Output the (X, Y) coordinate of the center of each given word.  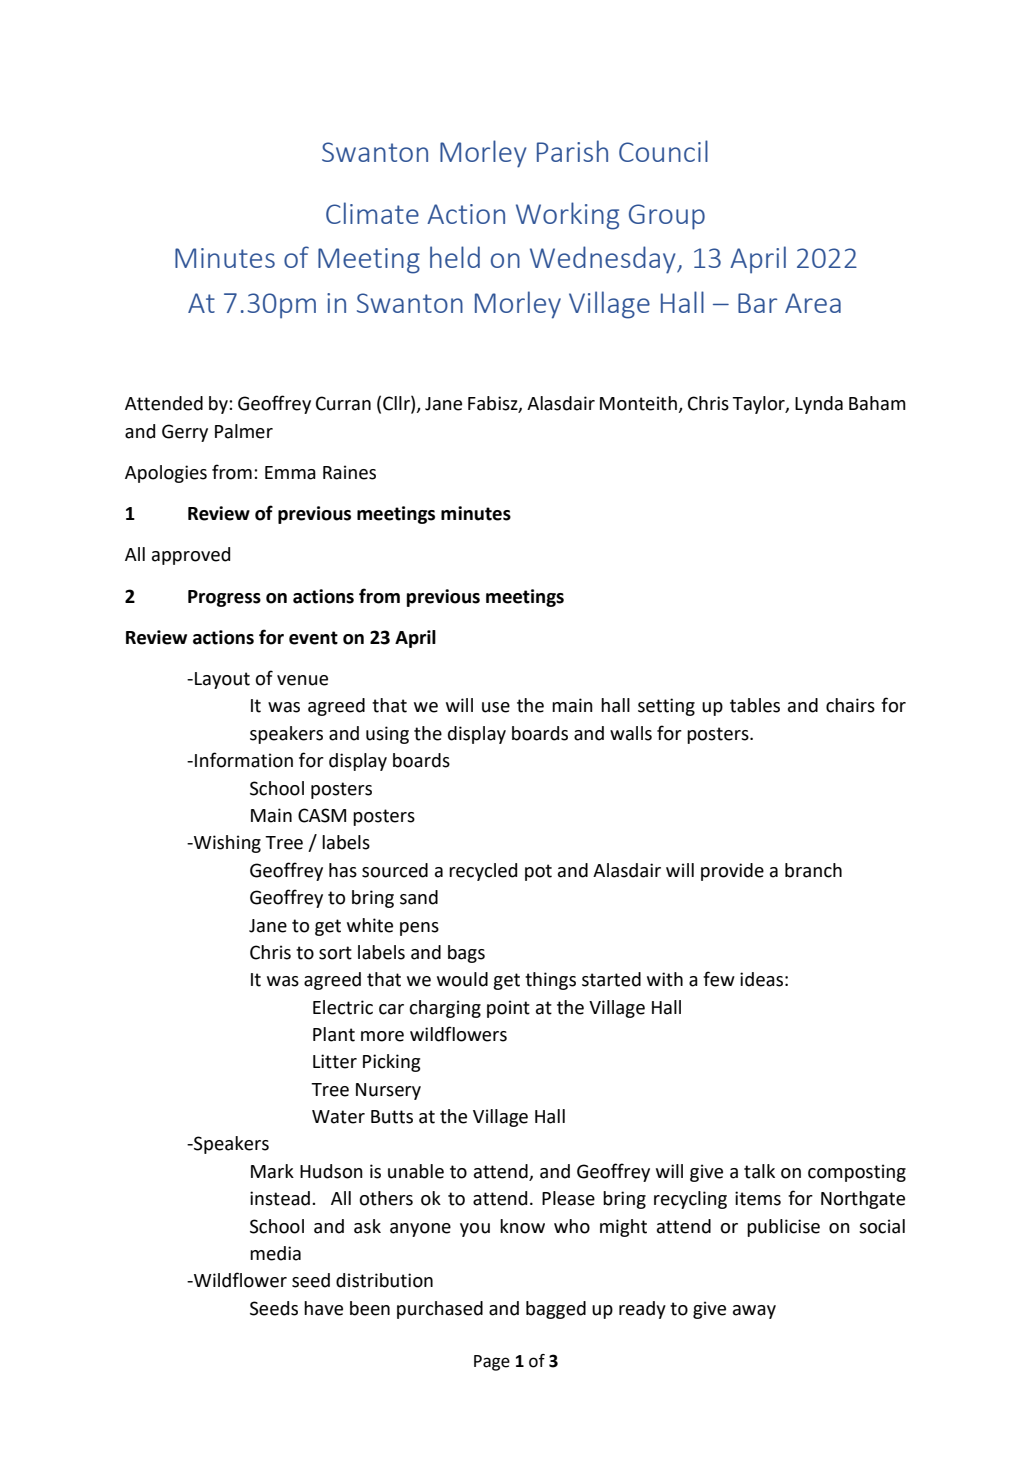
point (508, 1009)
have (323, 1308)
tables (755, 705)
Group (667, 217)
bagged (556, 1310)
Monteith (639, 404)
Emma (290, 473)
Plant (334, 1034)
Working (567, 216)
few (719, 979)
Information (244, 760)
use (496, 707)
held (455, 257)
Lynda (819, 405)
